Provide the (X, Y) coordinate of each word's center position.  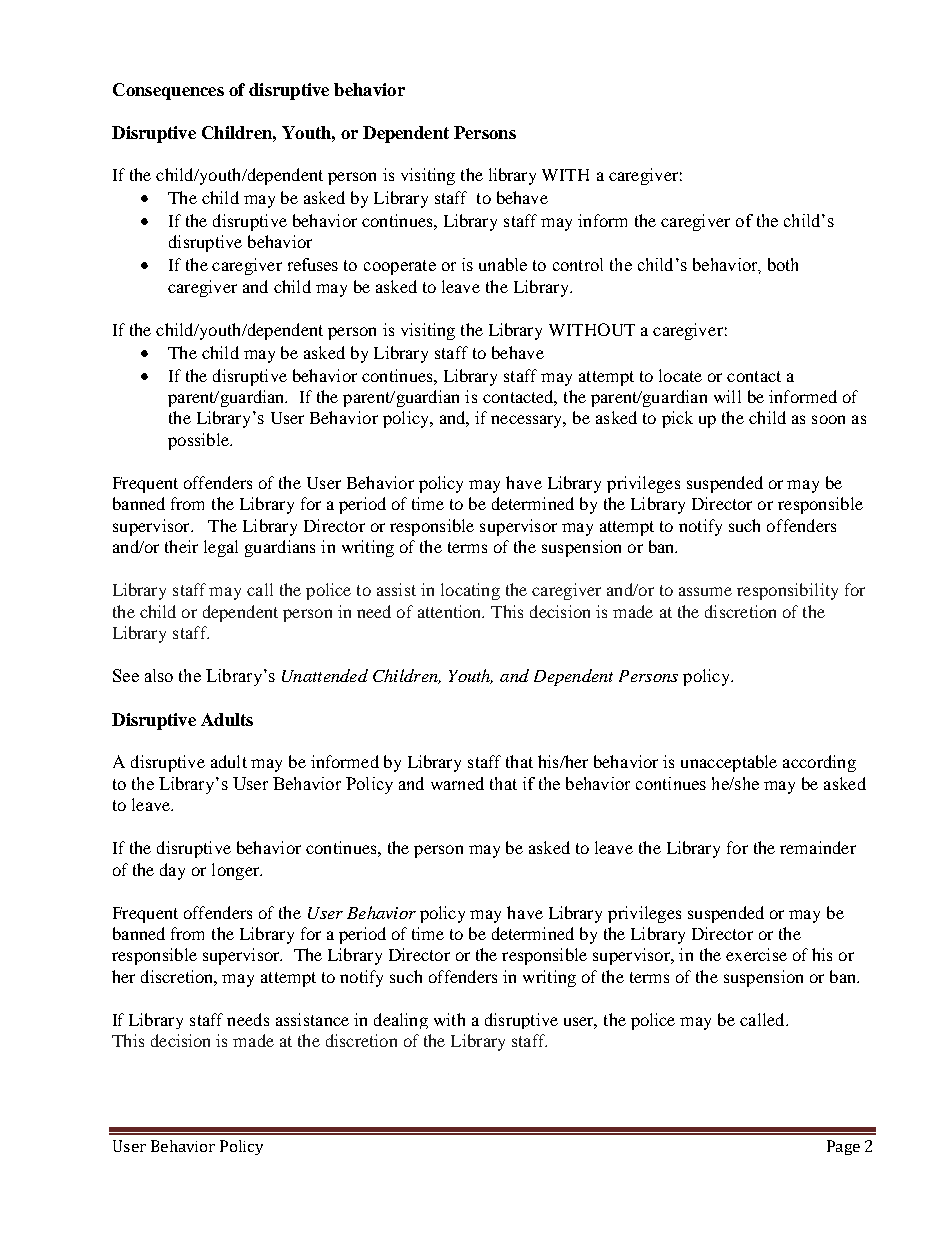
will (727, 396)
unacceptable (729, 763)
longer (237, 871)
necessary (528, 421)
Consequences (168, 91)
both (783, 264)
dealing (401, 1021)
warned (457, 783)
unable (503, 264)
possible (199, 441)
